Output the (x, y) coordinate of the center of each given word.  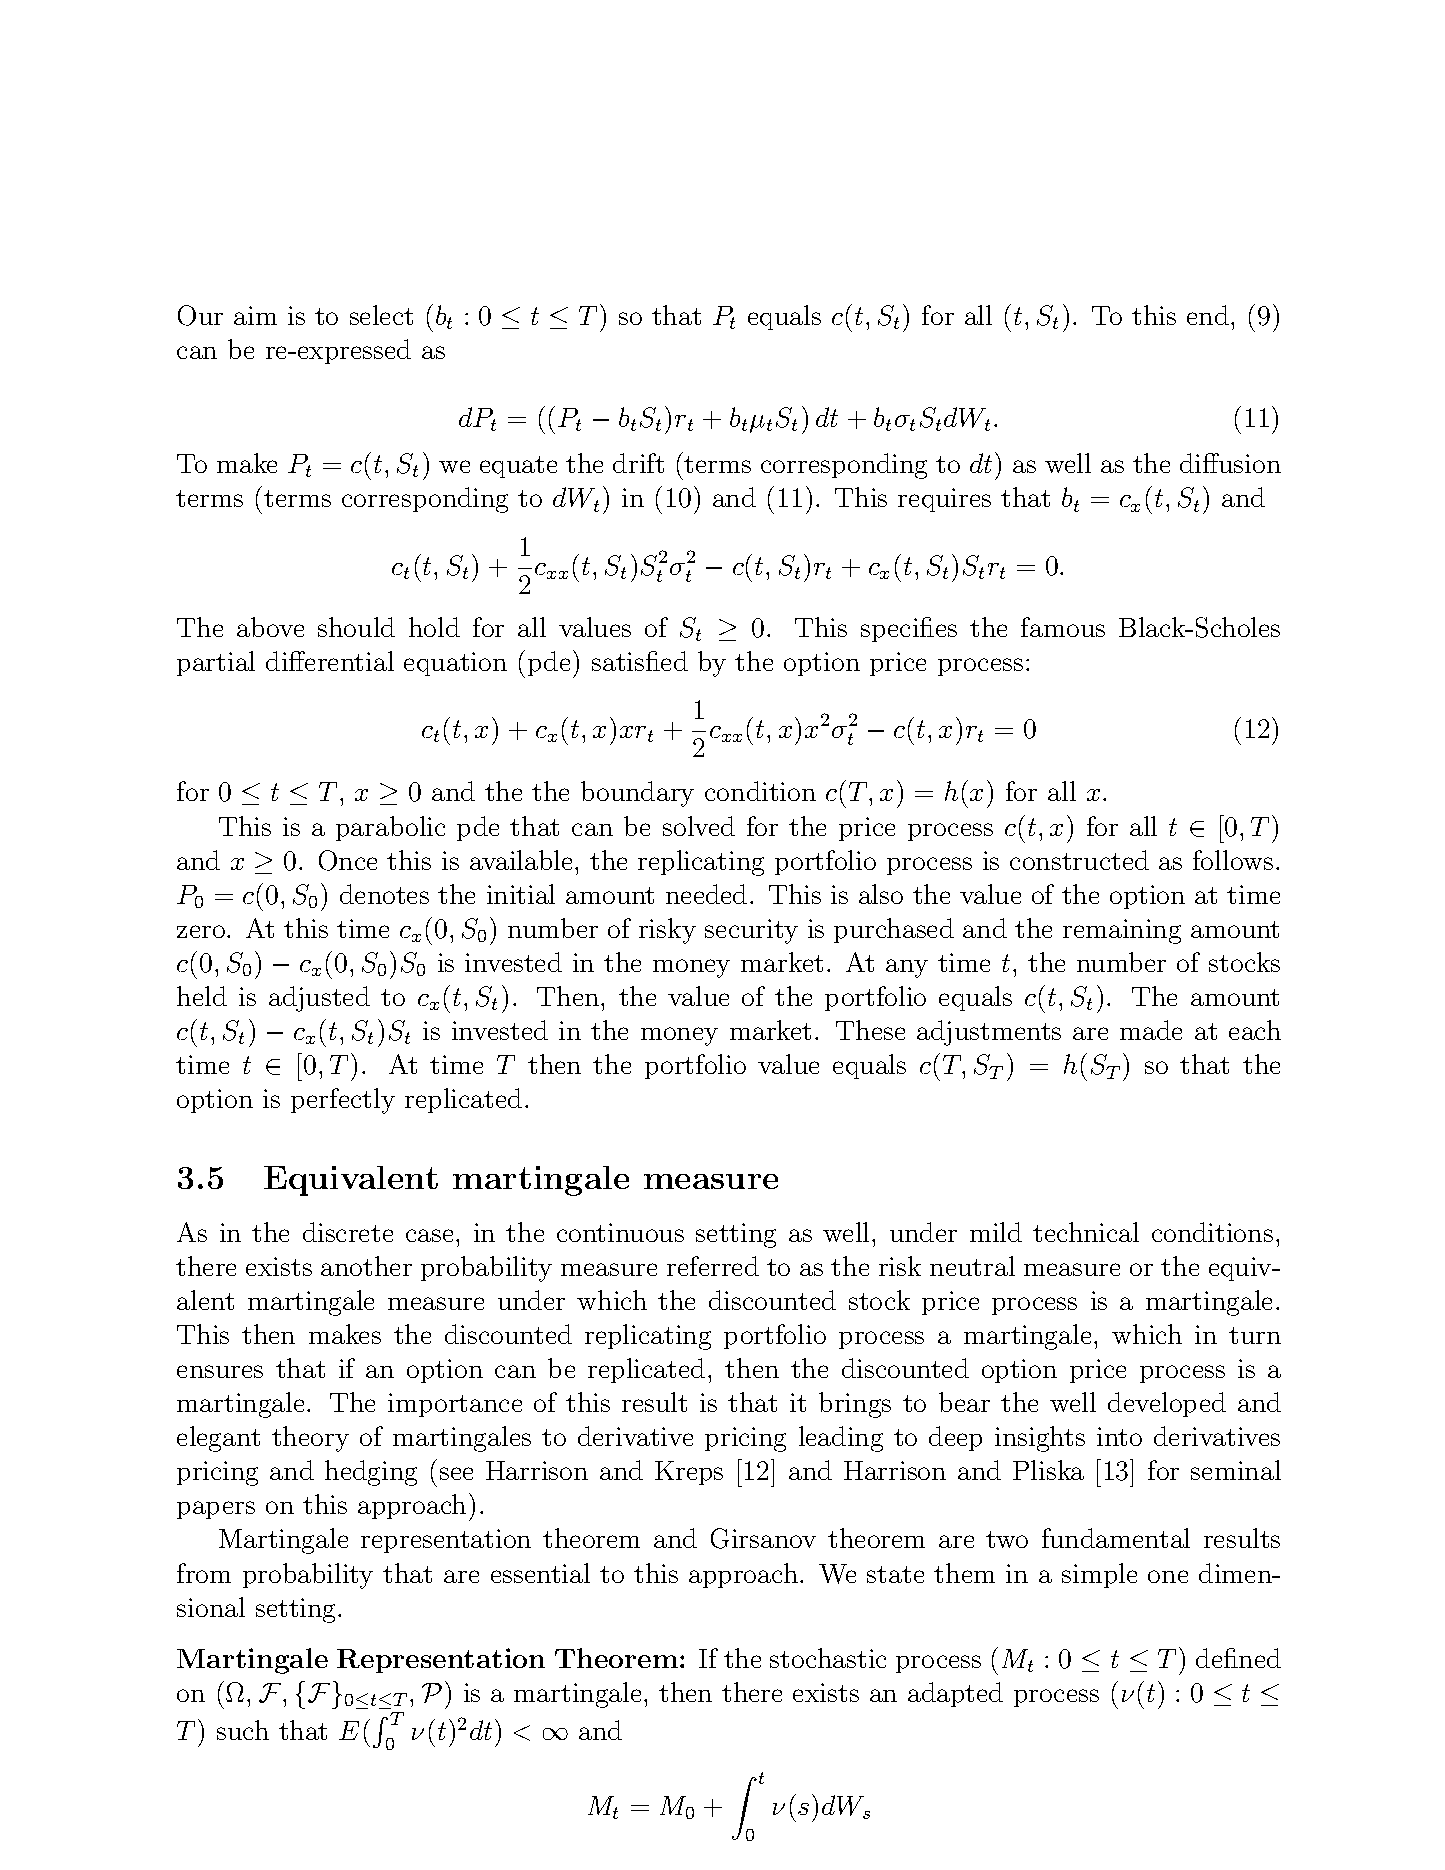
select (381, 315)
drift (638, 463)
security (751, 931)
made (1151, 1030)
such (243, 1730)
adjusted (319, 999)
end (1208, 315)
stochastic (828, 1658)
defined (1238, 1658)
